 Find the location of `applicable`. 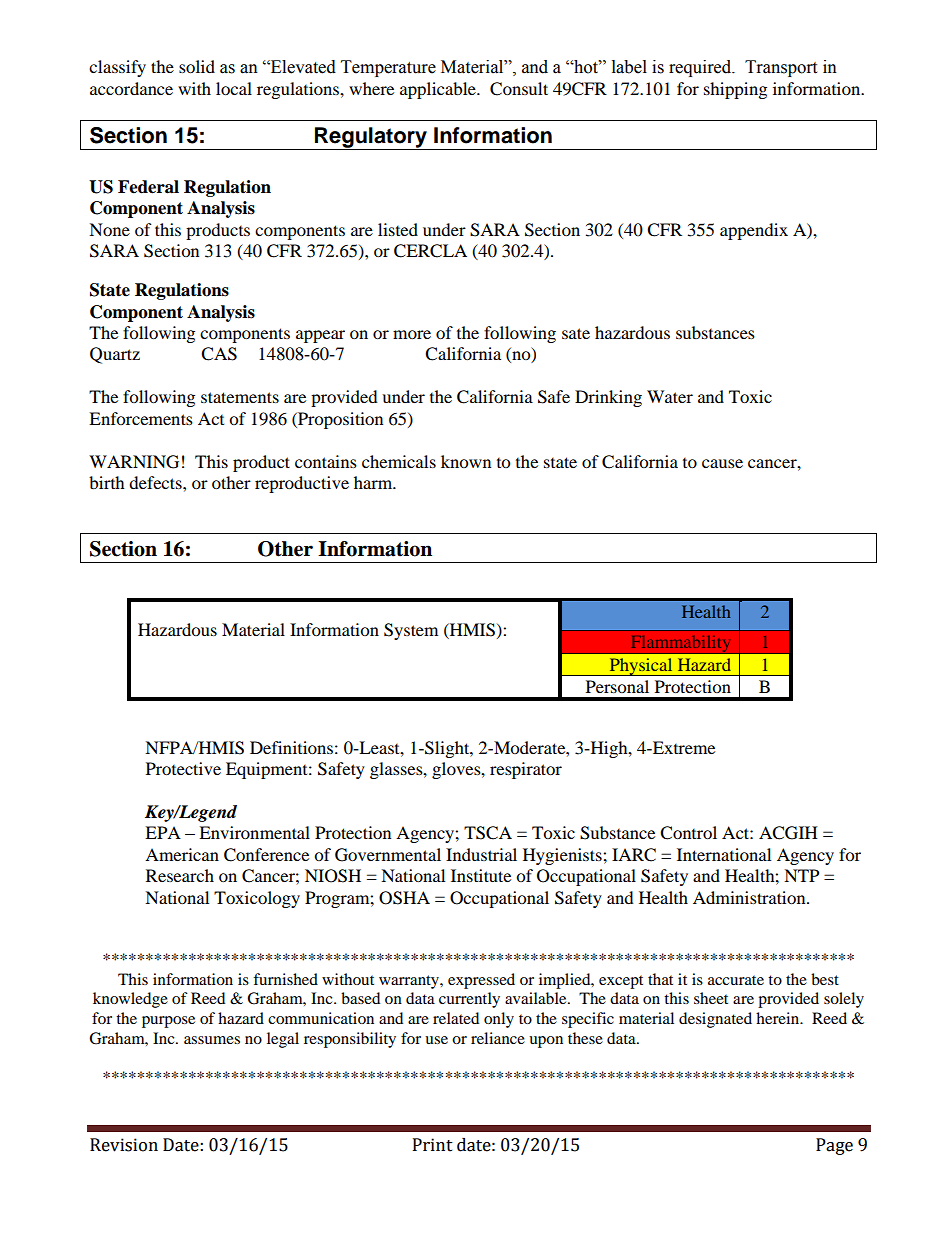

applicable is located at coordinates (439, 90).
